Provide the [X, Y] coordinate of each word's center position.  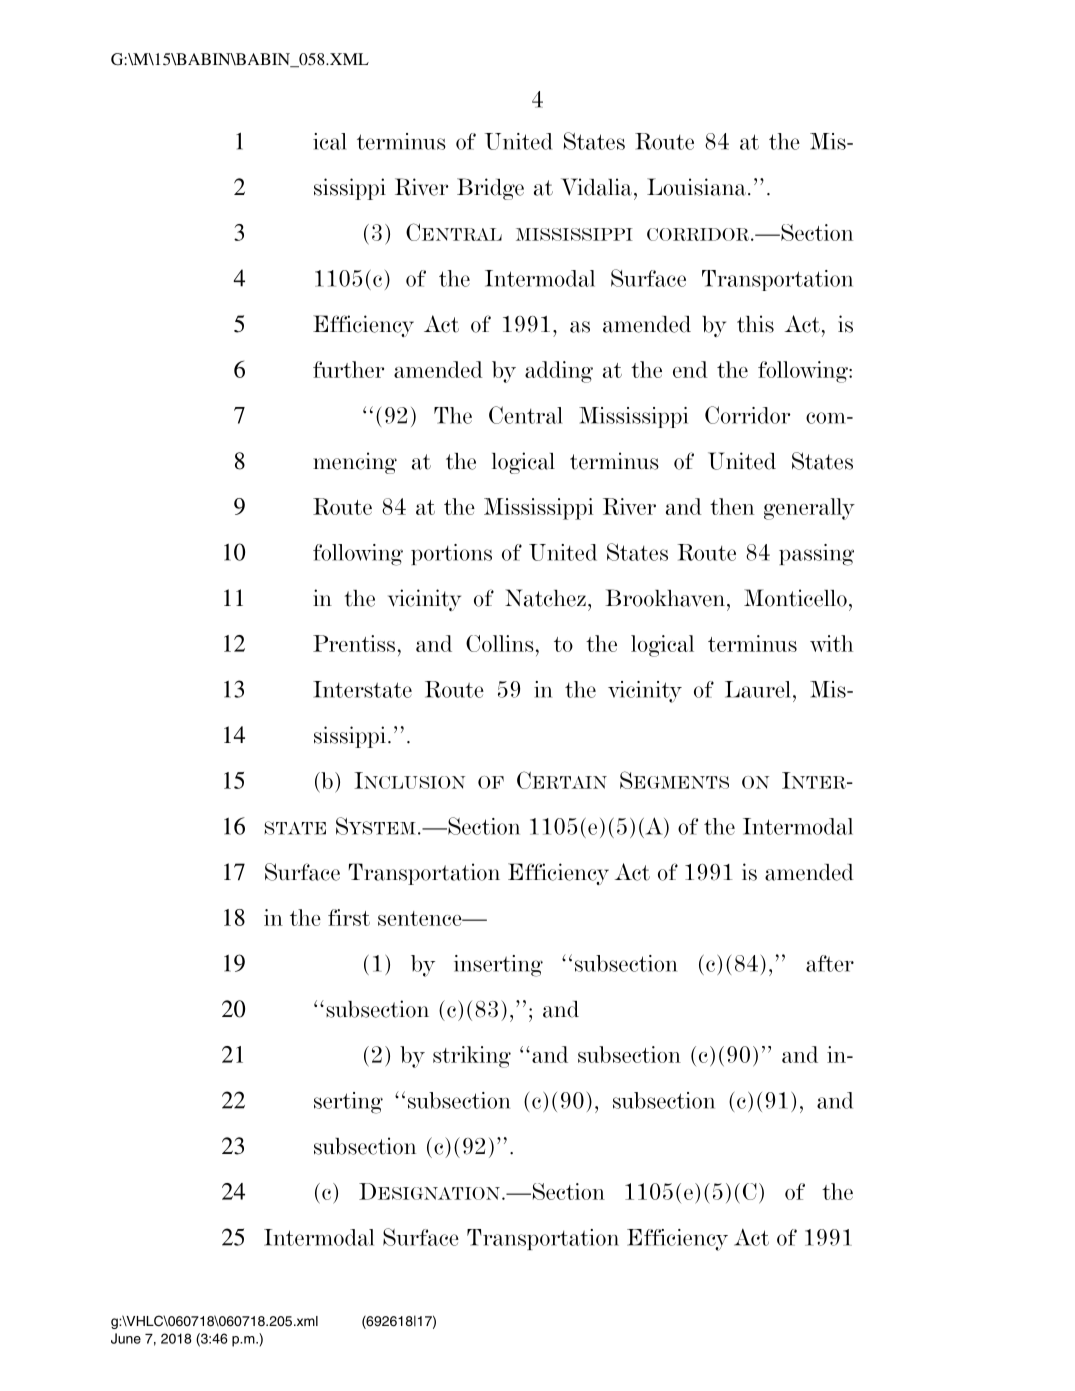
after [830, 963]
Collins [500, 643]
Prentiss [354, 643]
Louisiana [696, 187]
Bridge [490, 189]
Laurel [758, 689]
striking [472, 1057]
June [126, 1338]
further [348, 369]
